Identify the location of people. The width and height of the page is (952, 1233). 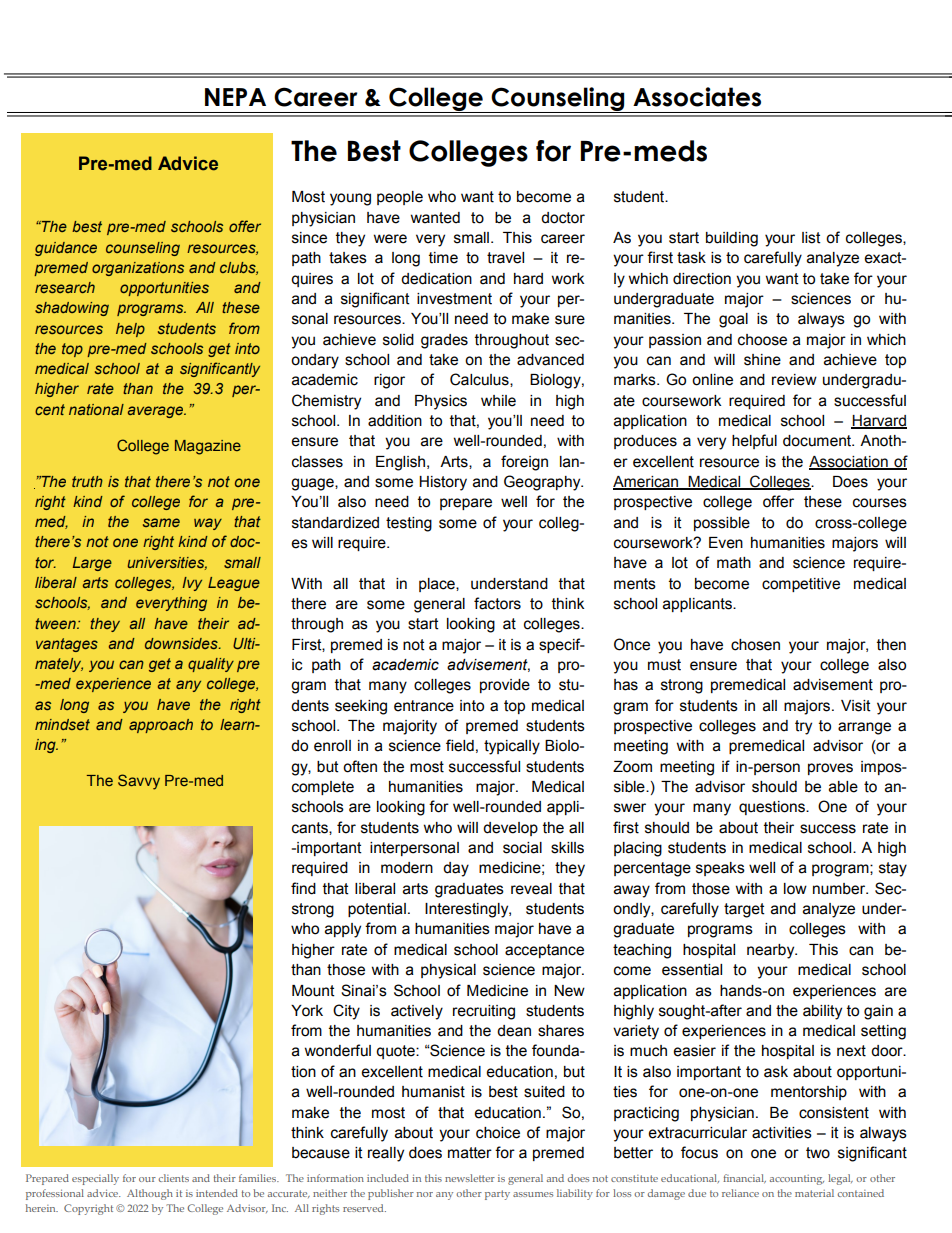
(400, 198).
